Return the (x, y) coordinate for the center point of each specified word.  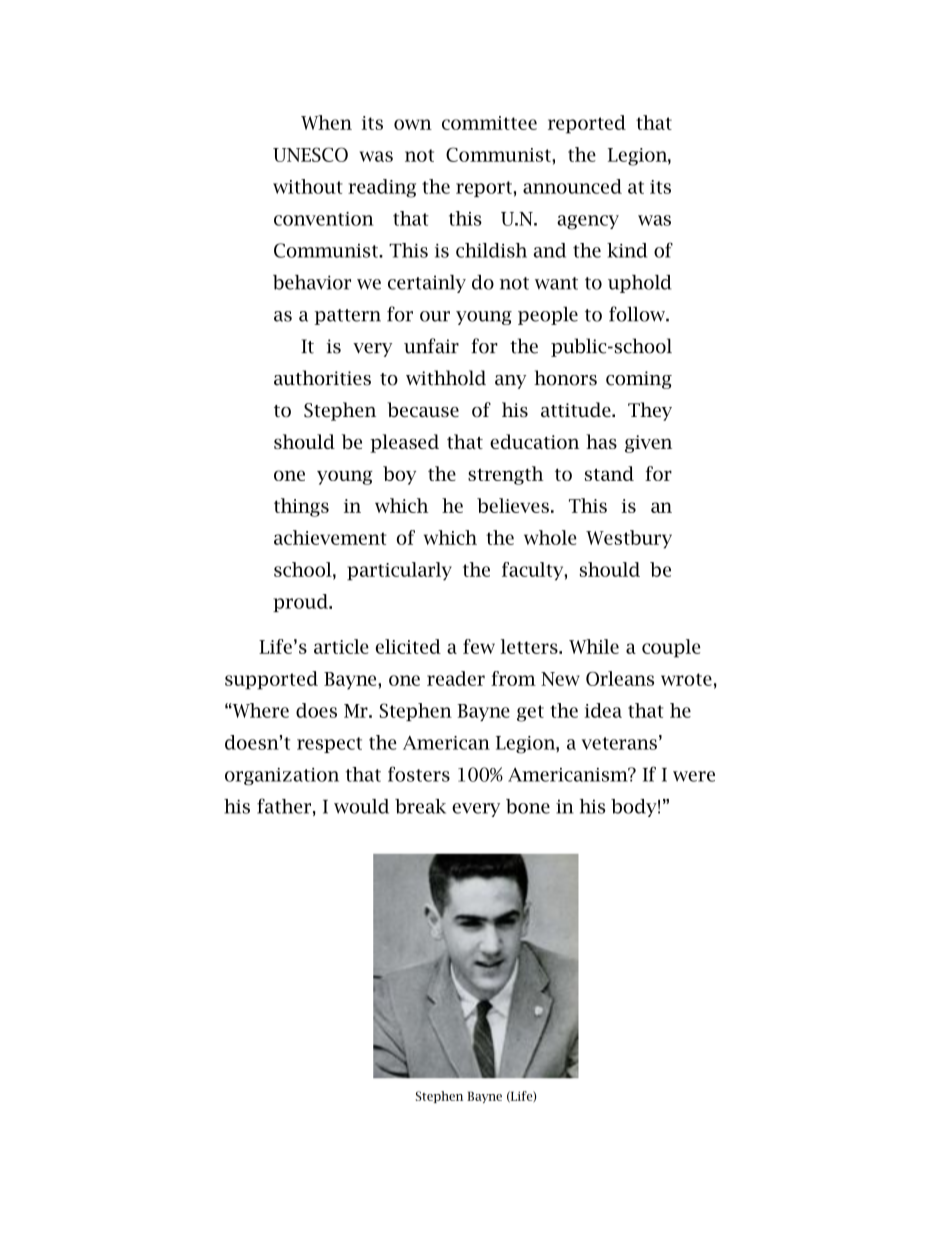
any (510, 382)
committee (489, 123)
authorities (322, 378)
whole (550, 537)
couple (671, 648)
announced (572, 186)
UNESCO (310, 154)
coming (639, 380)
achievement (330, 537)
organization (282, 776)
